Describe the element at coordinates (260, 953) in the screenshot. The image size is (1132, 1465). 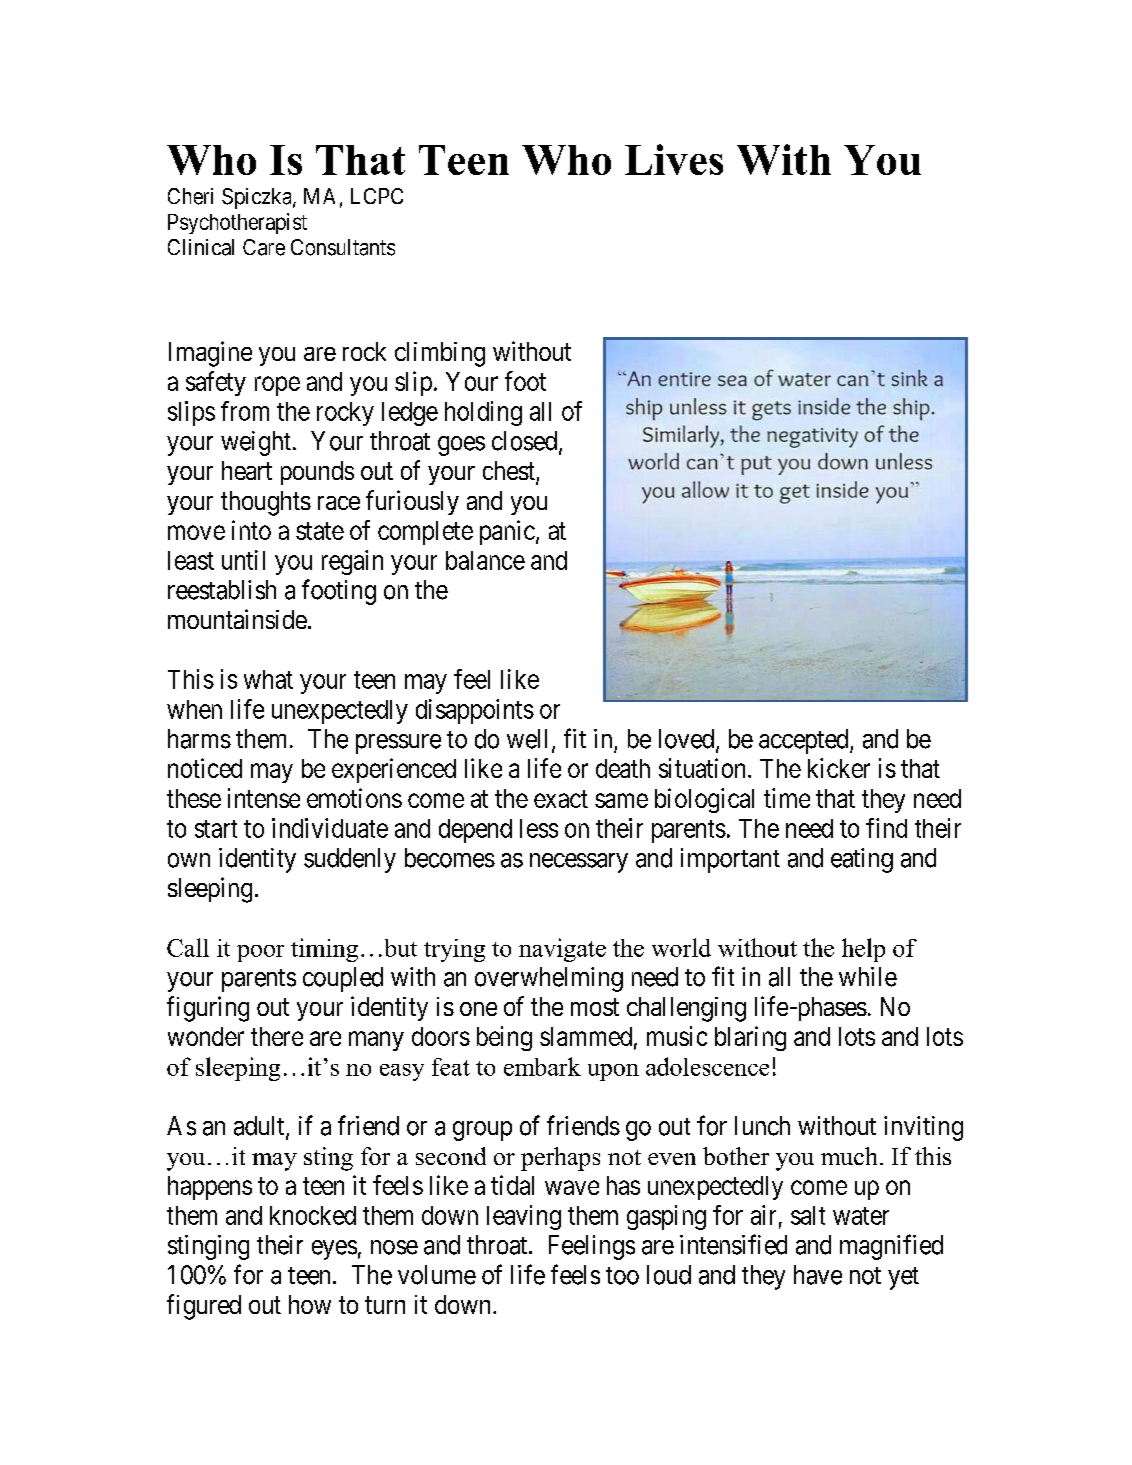
I see `poor` at that location.
